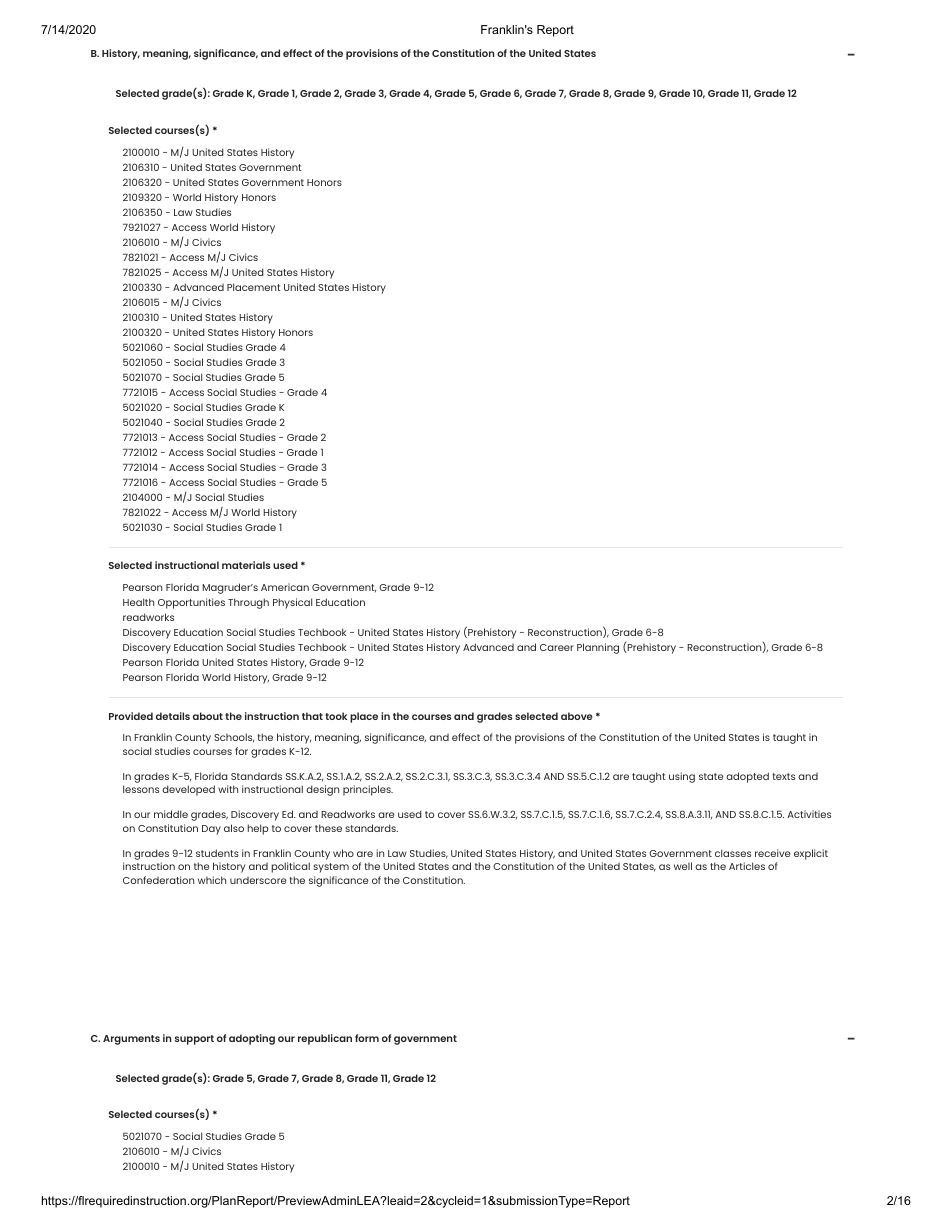 The height and width of the page is (1232, 952). I want to click on with, so click(228, 789).
